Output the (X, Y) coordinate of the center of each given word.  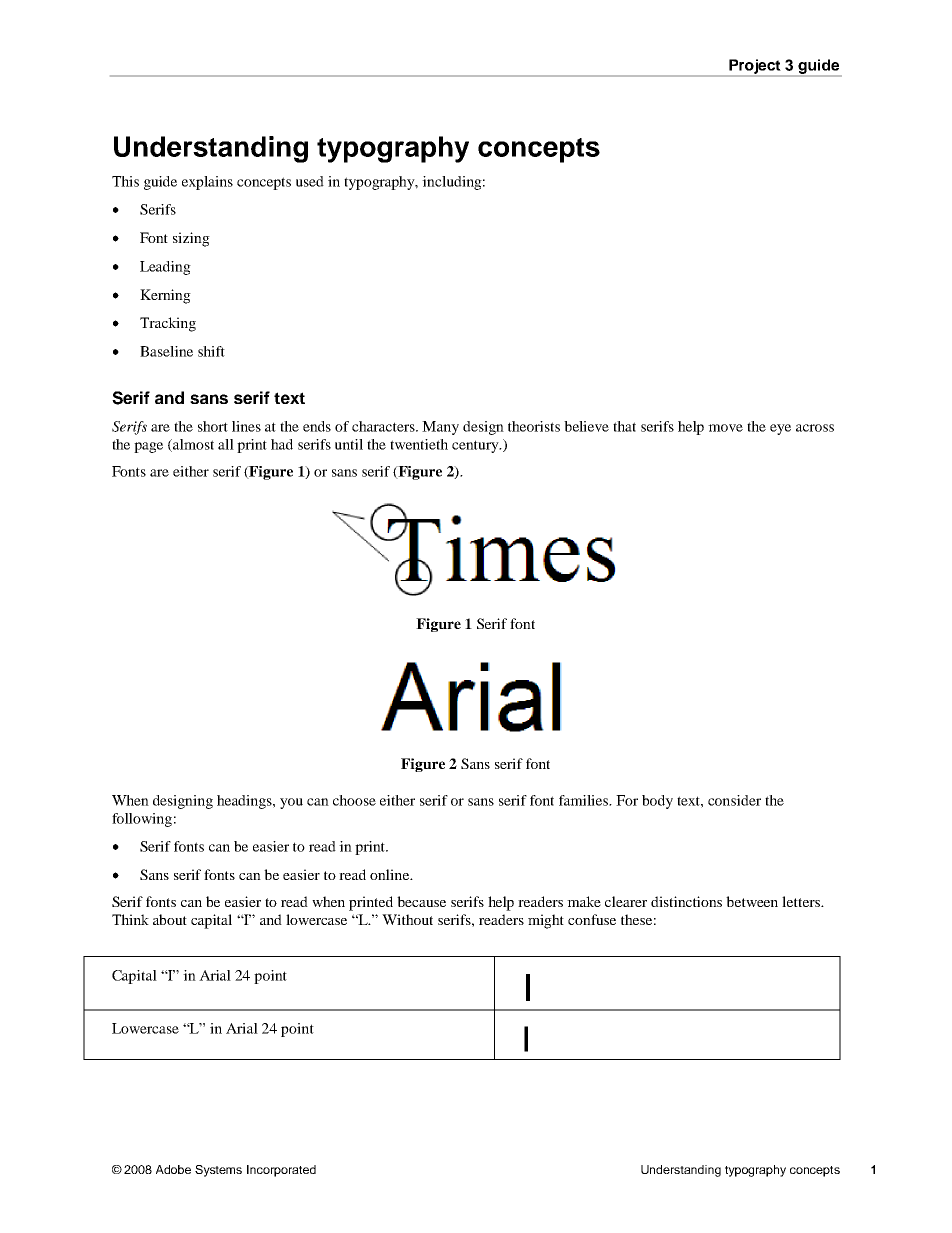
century (476, 446)
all (226, 444)
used (310, 181)
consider (734, 800)
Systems (218, 1171)
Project (755, 67)
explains (207, 183)
